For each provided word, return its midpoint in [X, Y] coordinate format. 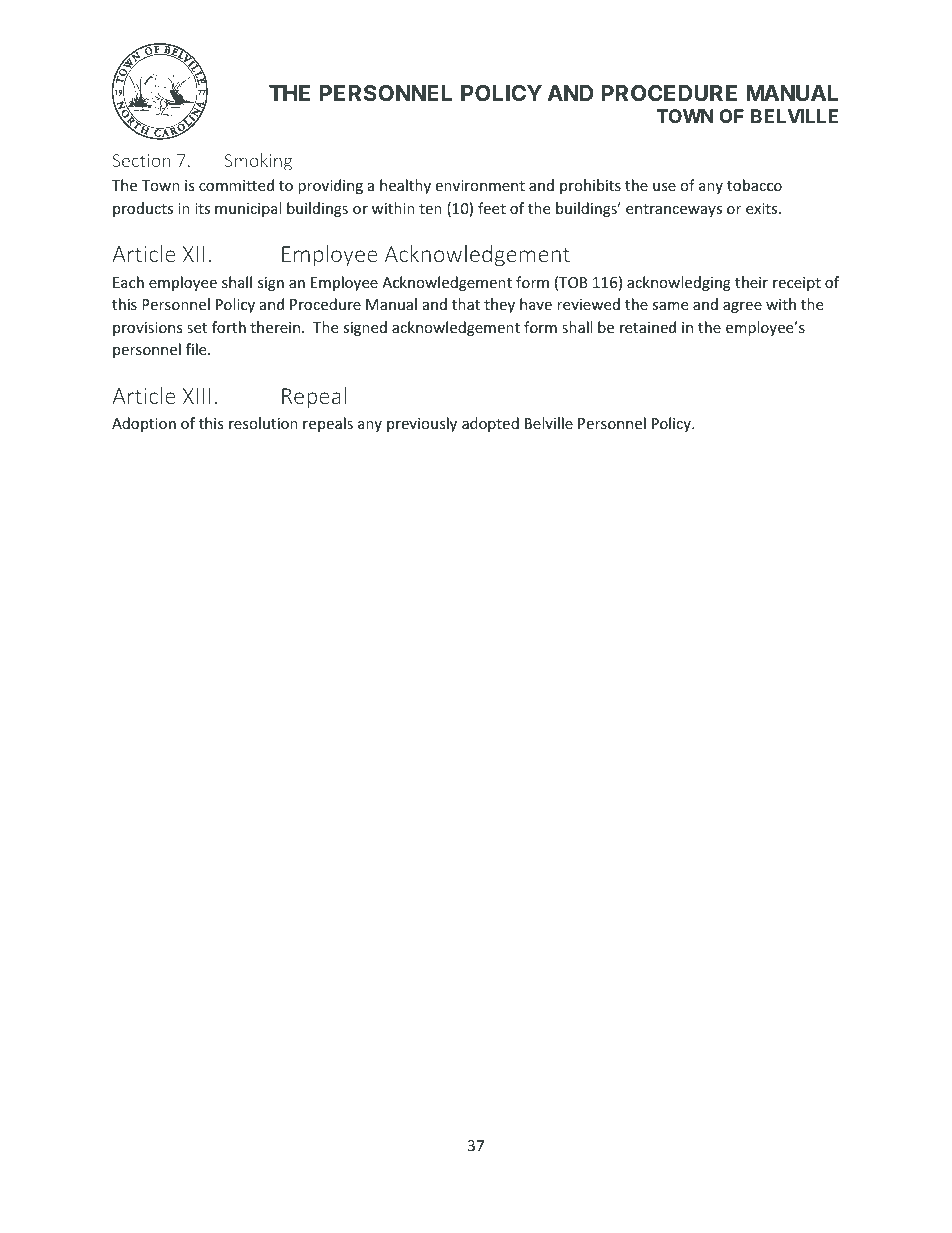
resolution [263, 423]
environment [480, 185]
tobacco [754, 185]
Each [128, 282]
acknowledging [679, 283]
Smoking [258, 162]
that [466, 304]
